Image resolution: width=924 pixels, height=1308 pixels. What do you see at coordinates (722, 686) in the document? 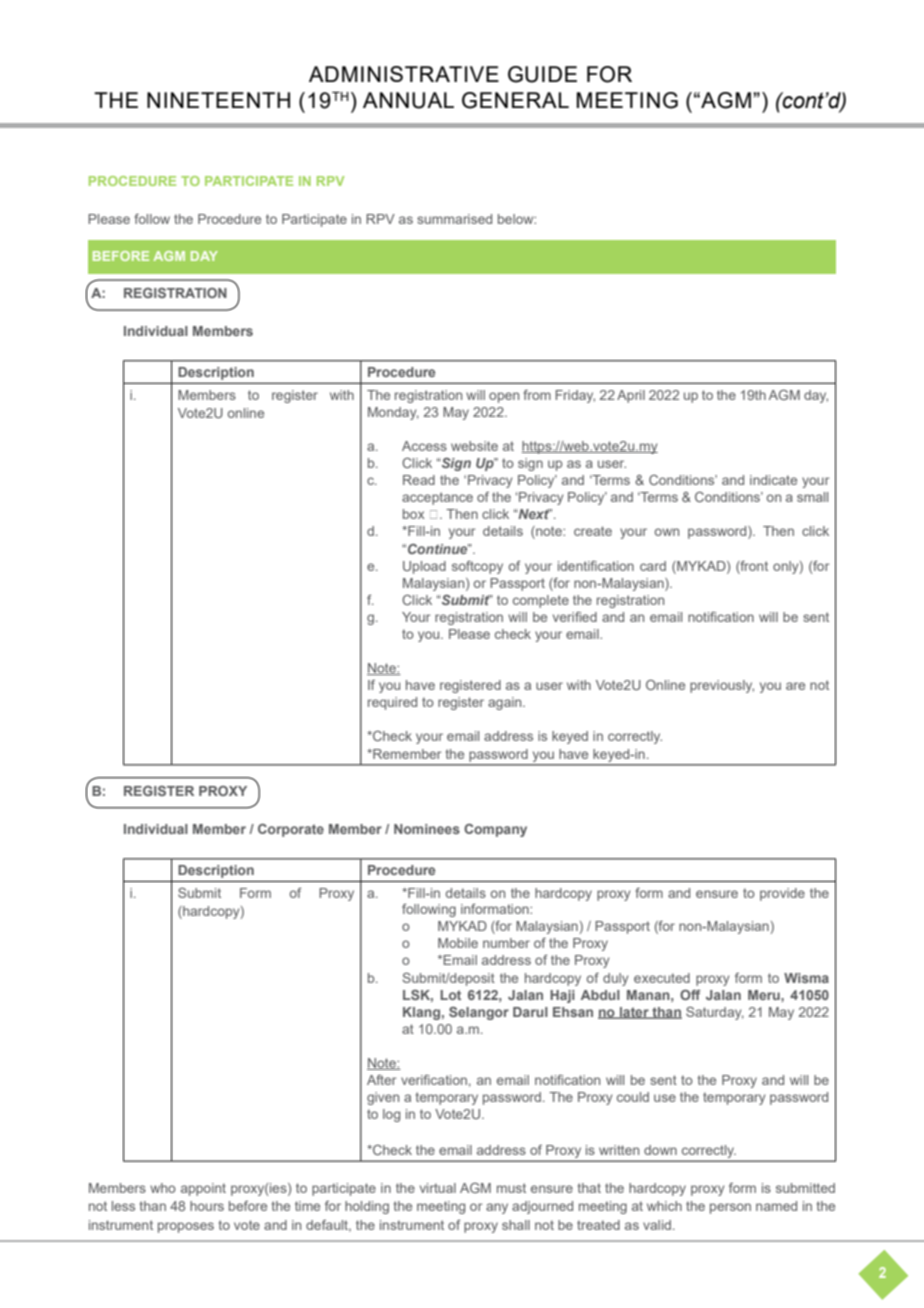
I see `previously` at bounding box center [722, 686].
